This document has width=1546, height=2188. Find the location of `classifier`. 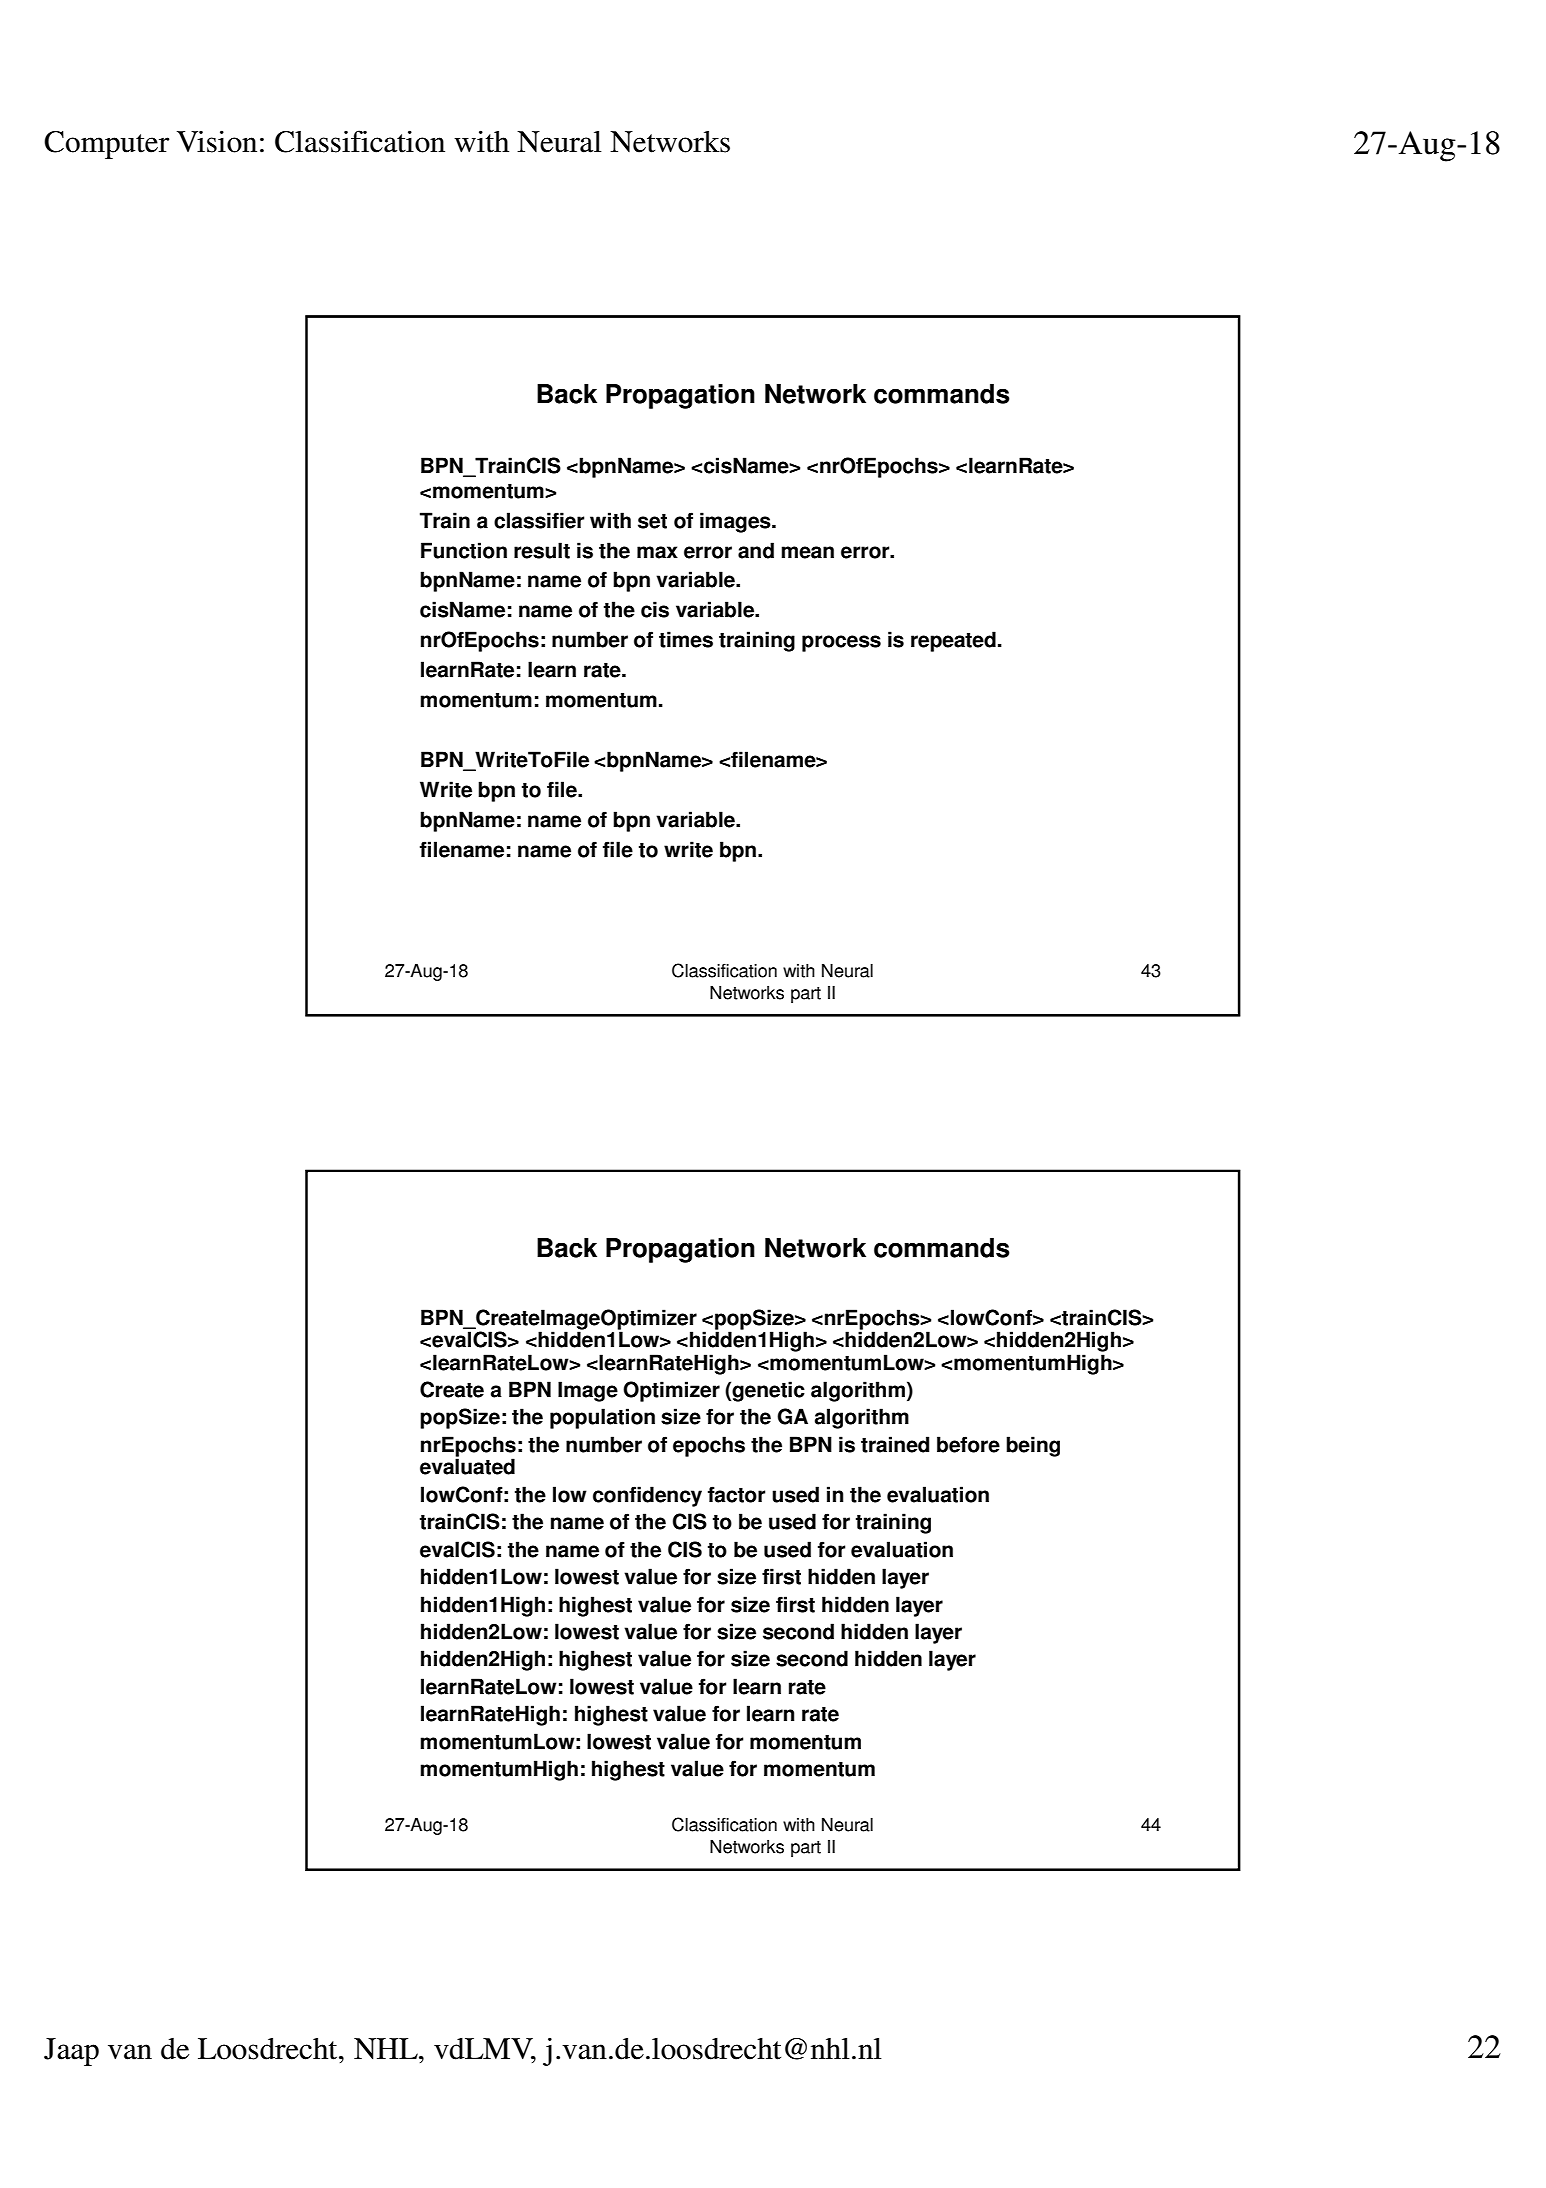

classifier is located at coordinates (539, 520).
